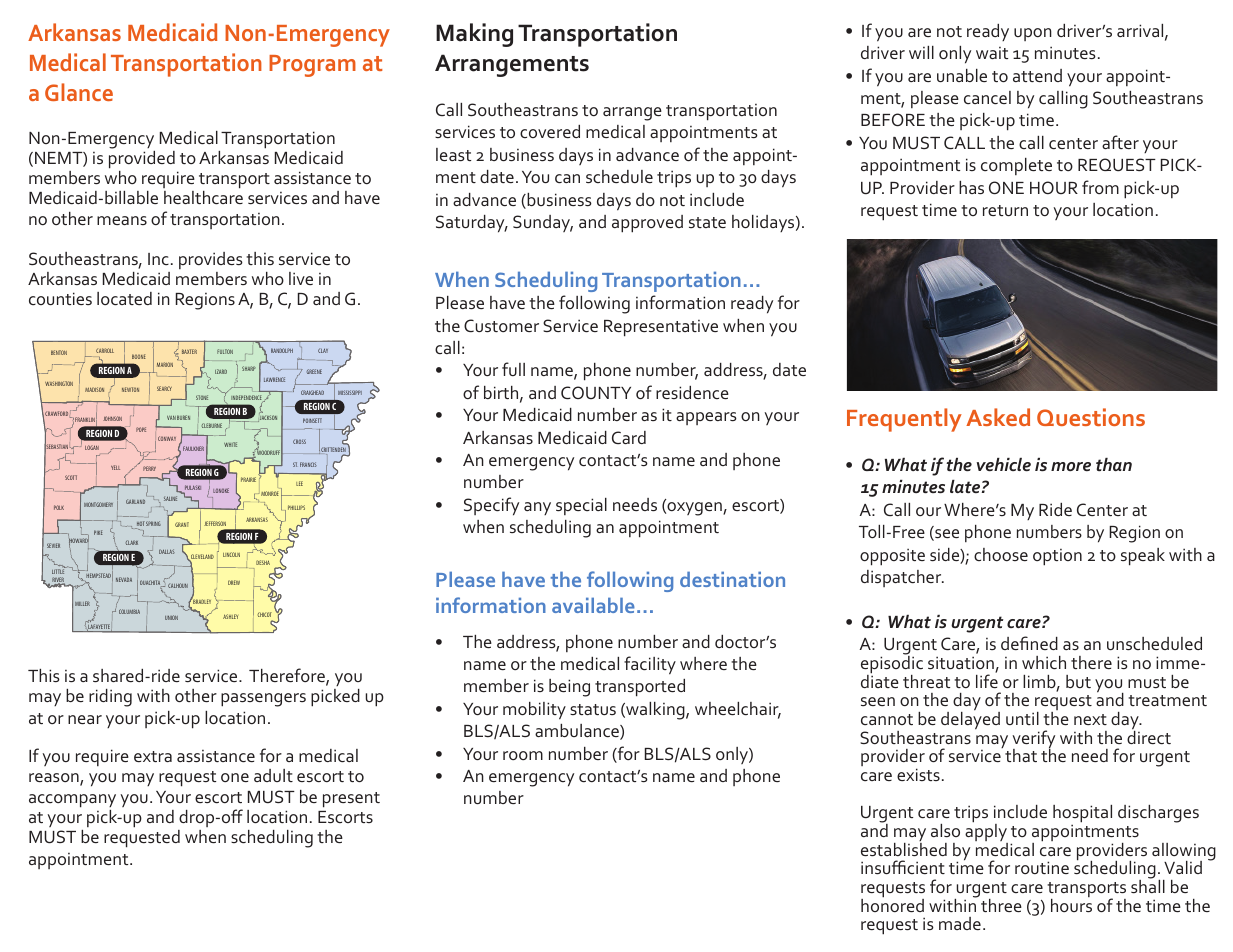 Image resolution: width=1233 pixels, height=952 pixels. What do you see at coordinates (581, 506) in the screenshot?
I see `special` at bounding box center [581, 506].
